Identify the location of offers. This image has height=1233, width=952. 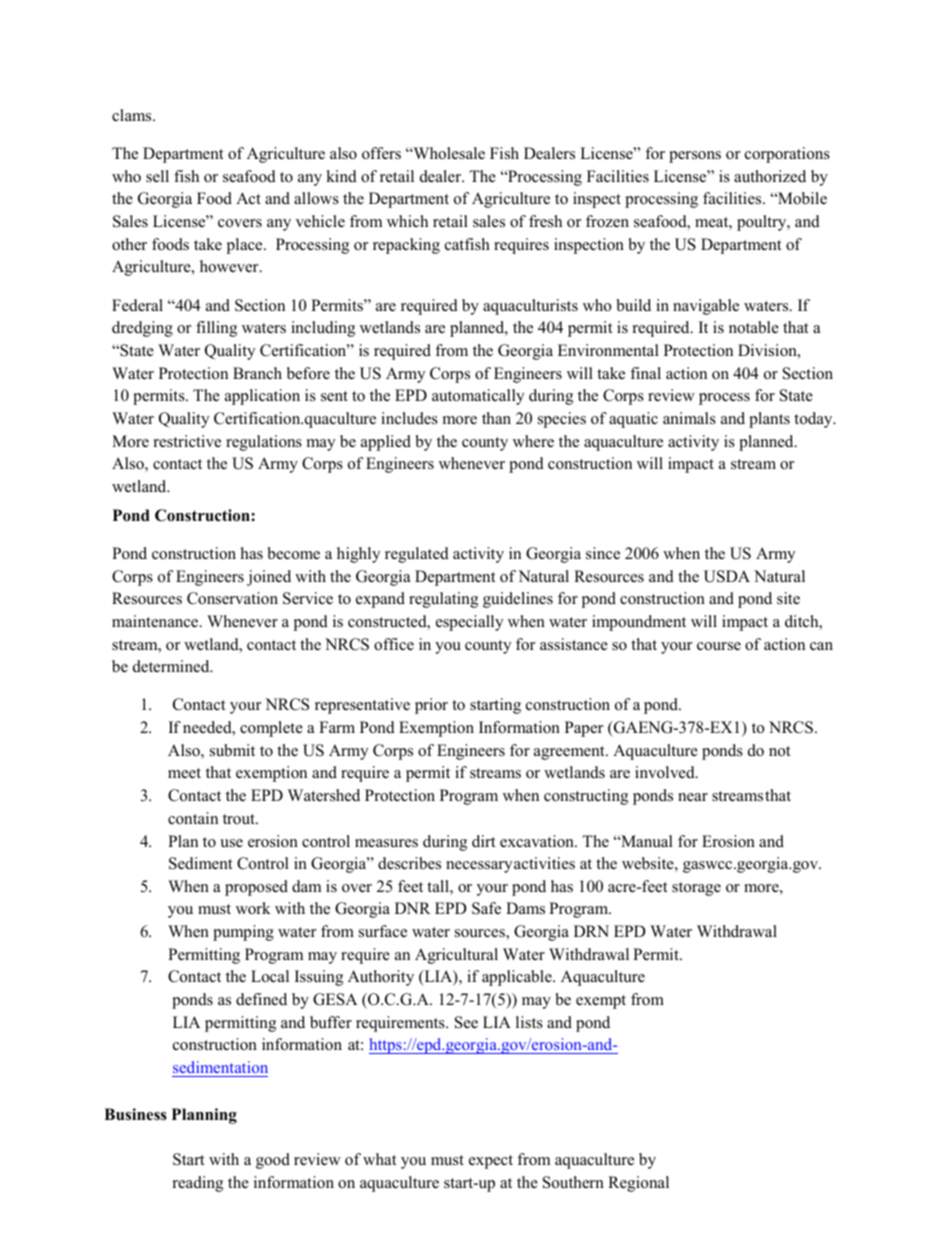
(381, 153).
